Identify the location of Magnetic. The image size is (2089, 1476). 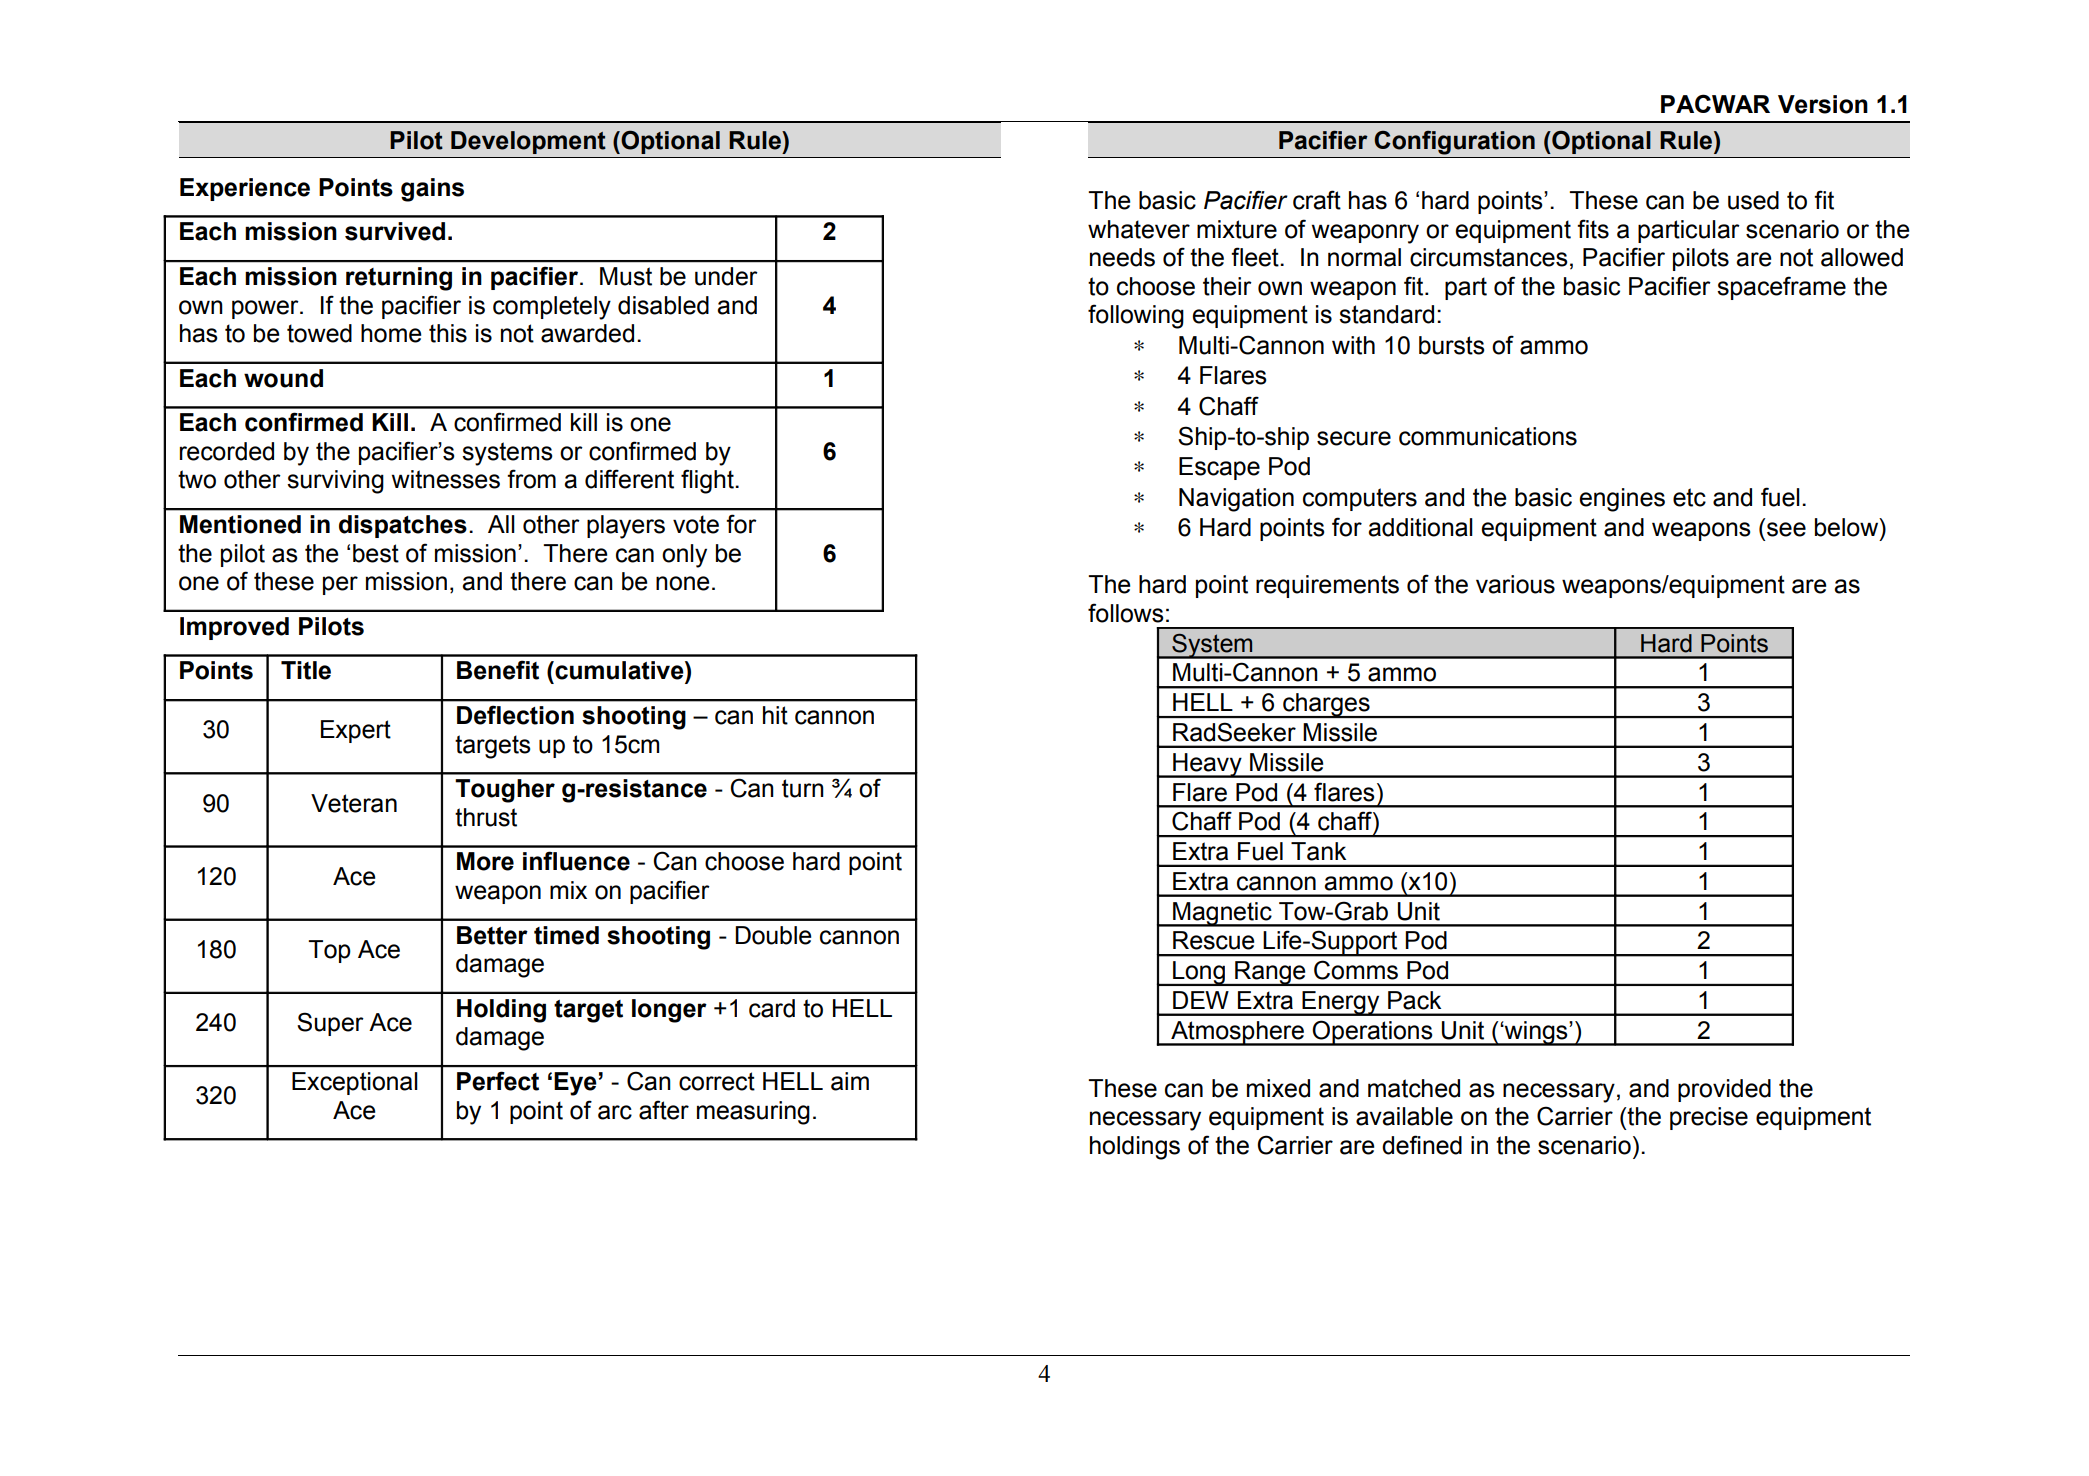
(1222, 914).
